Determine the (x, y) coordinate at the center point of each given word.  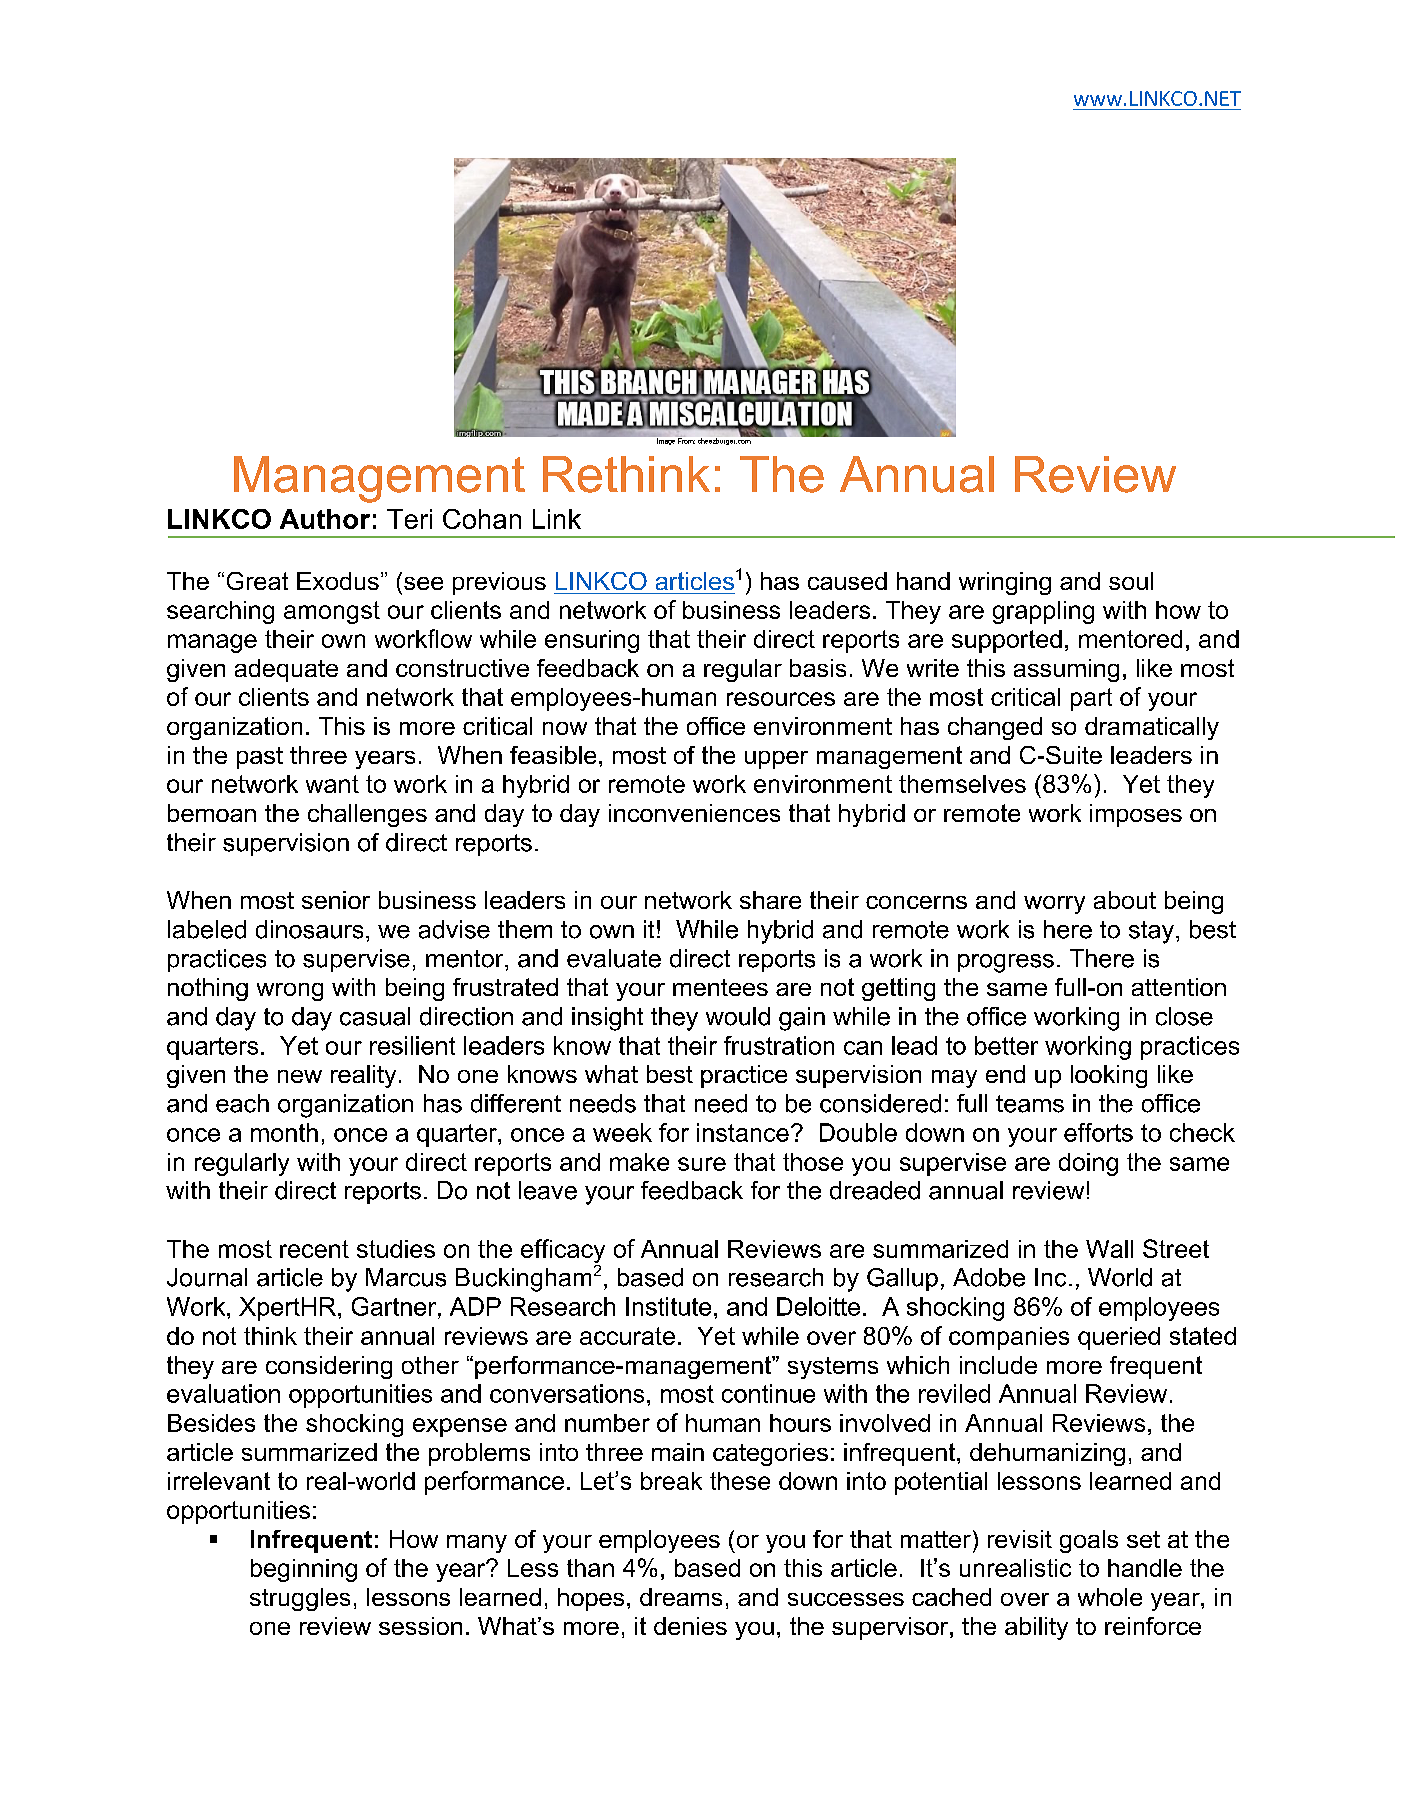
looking (1109, 1076)
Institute (668, 1306)
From (686, 440)
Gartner (395, 1306)
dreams (681, 1597)
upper (776, 760)
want (332, 784)
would (738, 1016)
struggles (300, 1599)
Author (325, 519)
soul (1131, 581)
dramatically (1152, 728)
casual (375, 1016)
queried (1119, 1338)
